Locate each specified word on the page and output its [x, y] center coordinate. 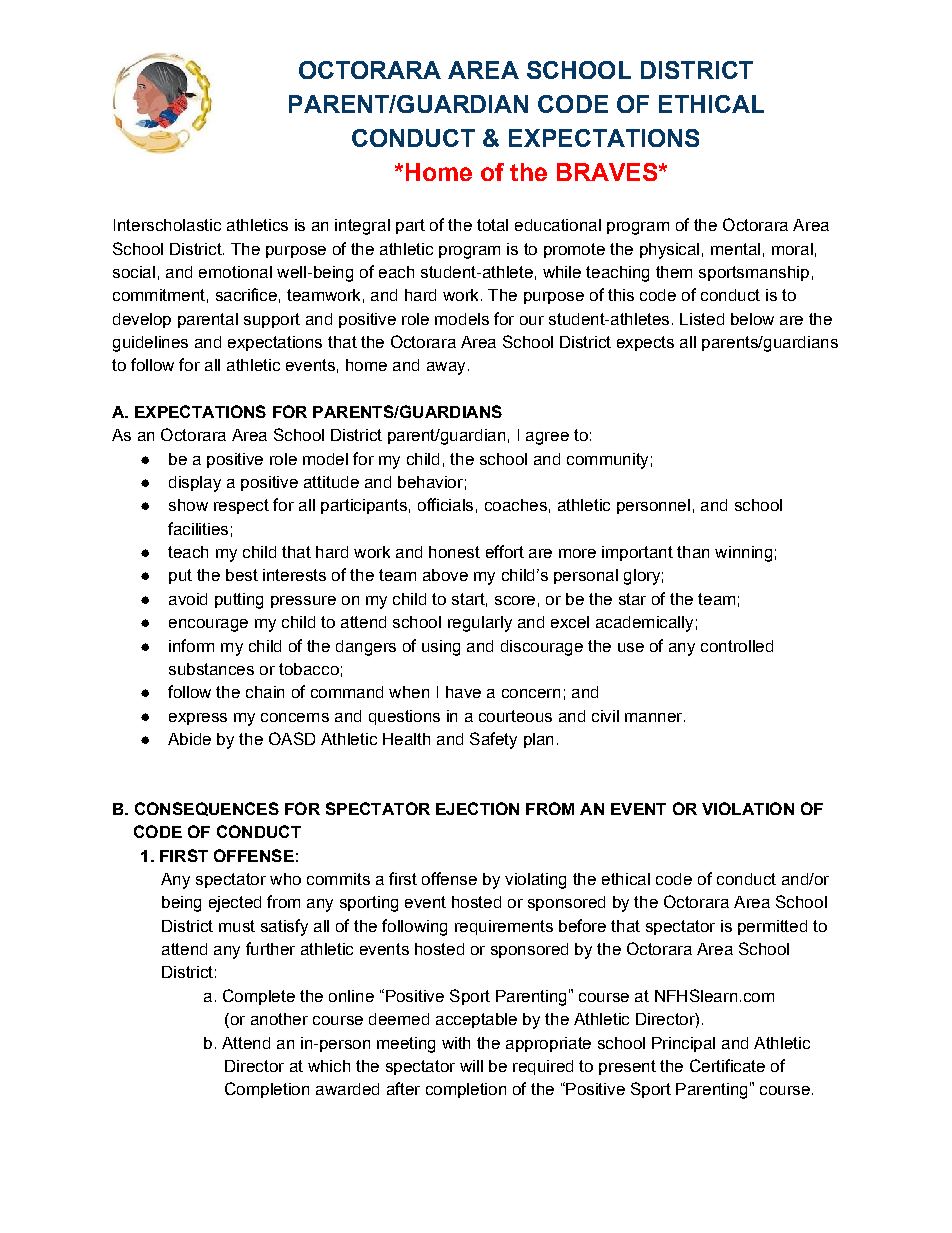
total [492, 225]
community [607, 461]
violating [535, 881]
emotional [235, 272]
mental [735, 249]
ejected [235, 904]
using [441, 648]
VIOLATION [748, 808]
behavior [430, 482]
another [279, 1019]
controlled [737, 646]
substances [211, 669]
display [195, 484]
